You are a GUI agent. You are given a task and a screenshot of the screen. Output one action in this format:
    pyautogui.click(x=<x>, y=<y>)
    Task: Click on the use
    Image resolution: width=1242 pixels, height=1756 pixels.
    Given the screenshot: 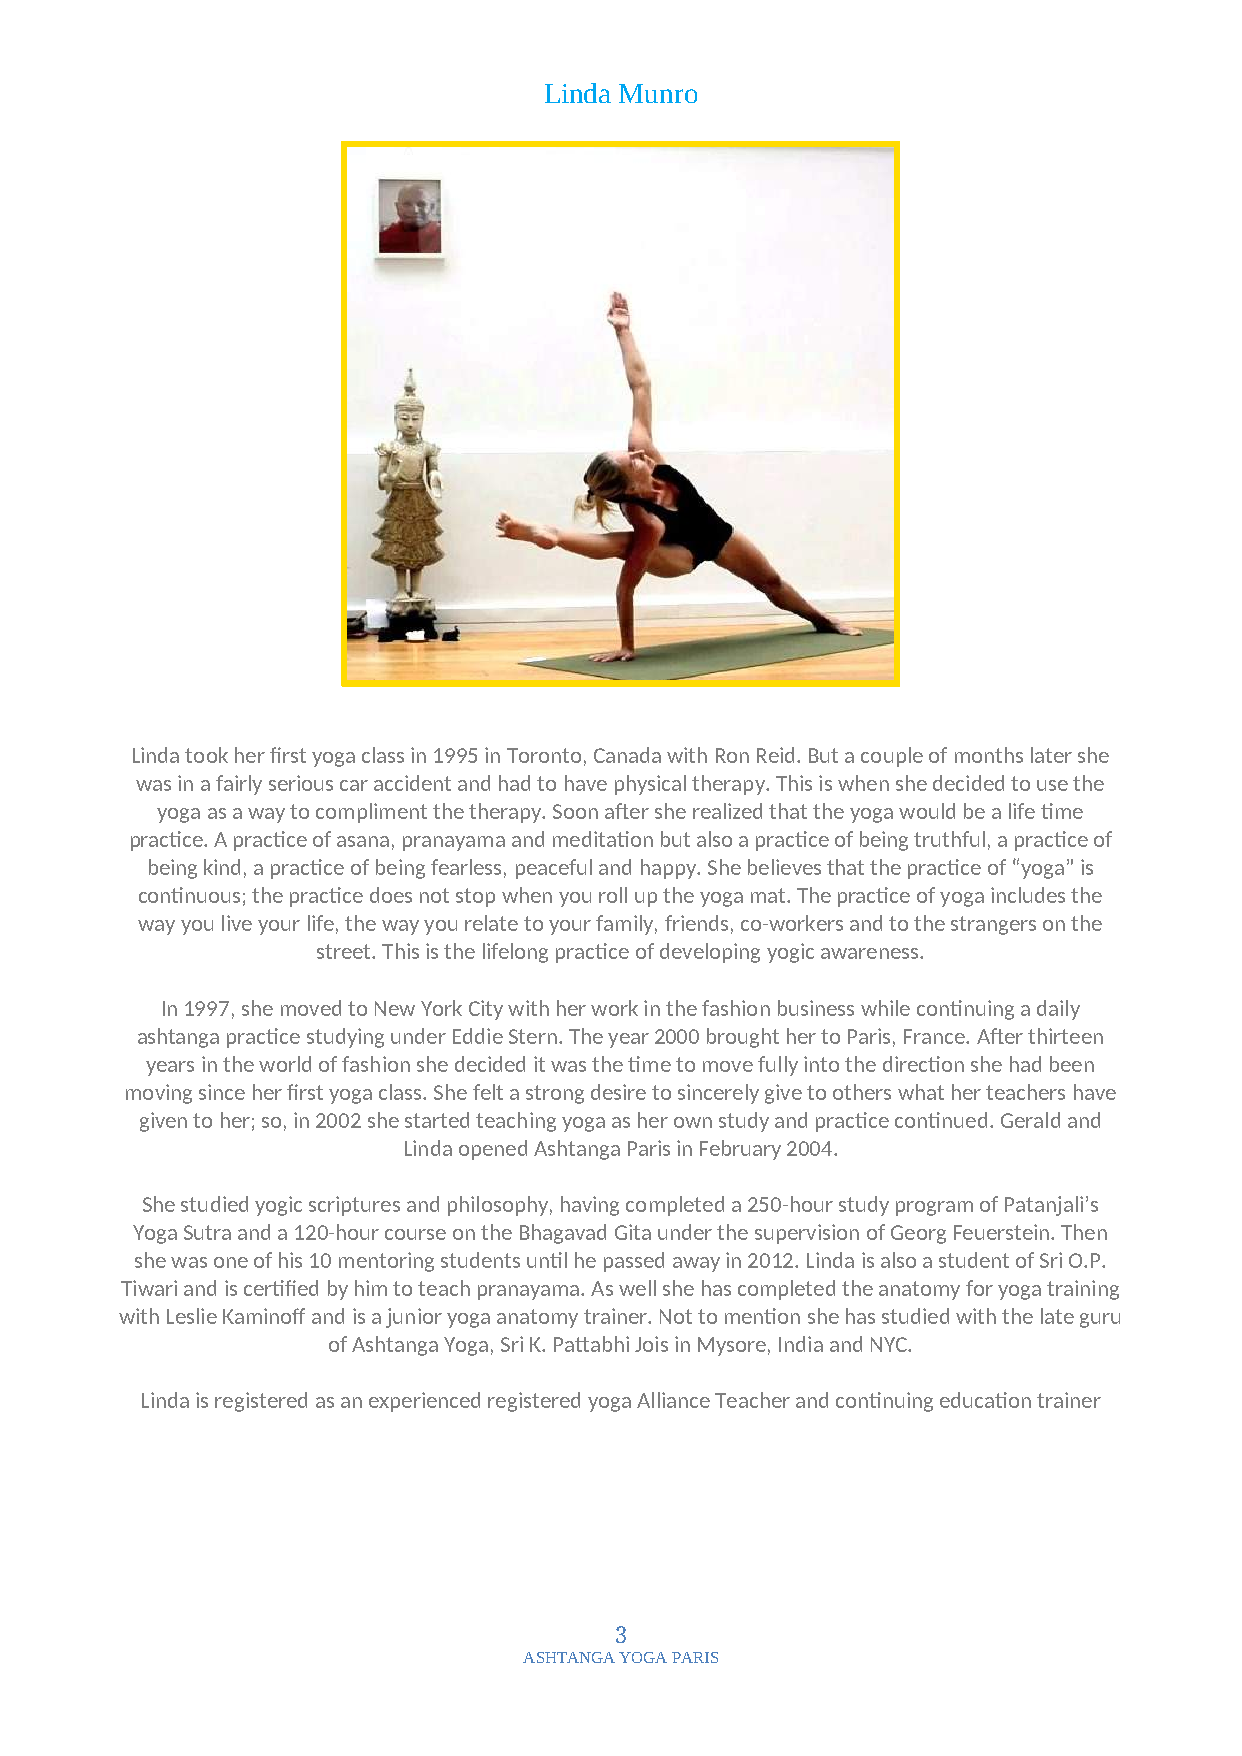 What is the action you would take?
    pyautogui.click(x=1052, y=785)
